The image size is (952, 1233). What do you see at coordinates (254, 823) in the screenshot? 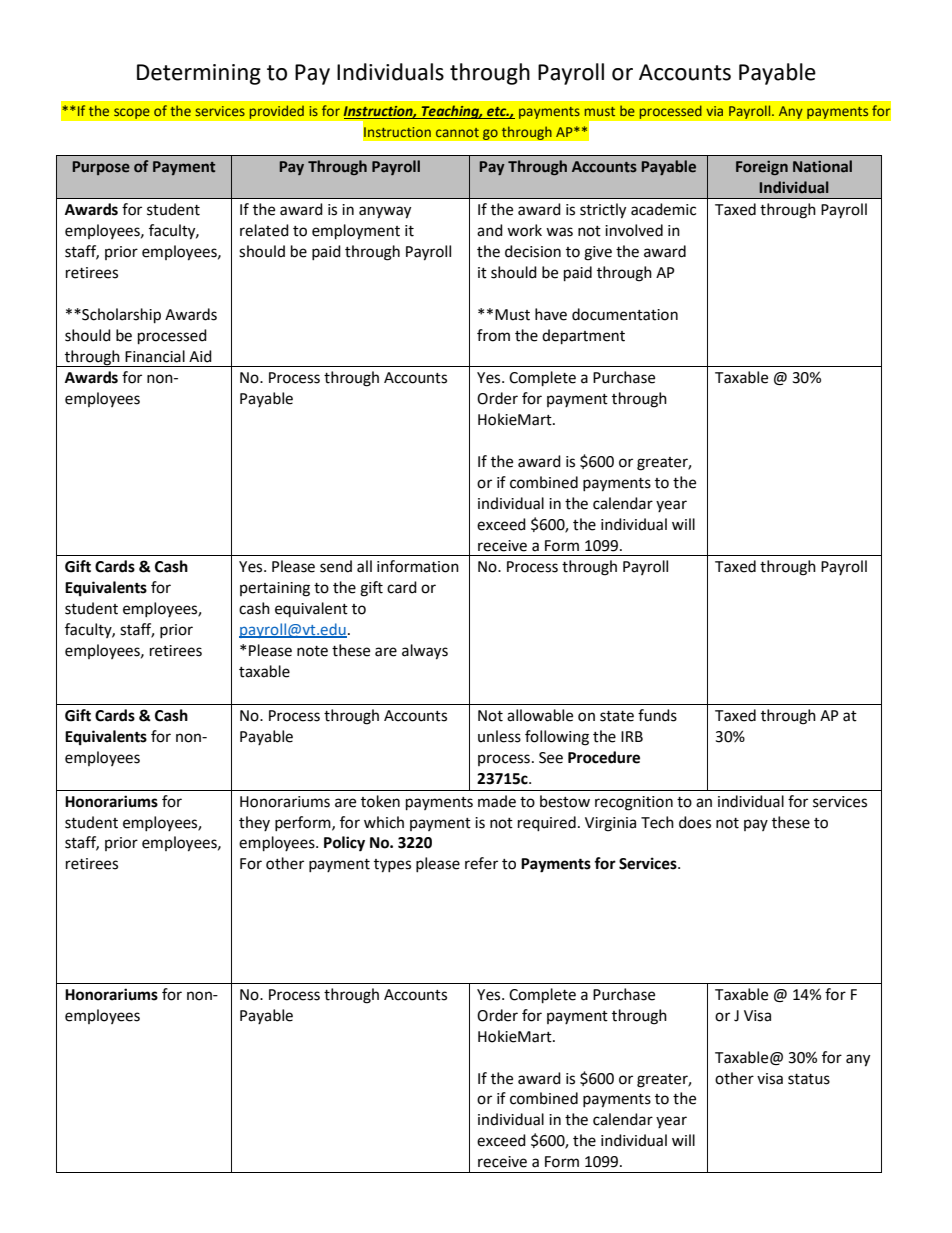
I see `they` at bounding box center [254, 823].
